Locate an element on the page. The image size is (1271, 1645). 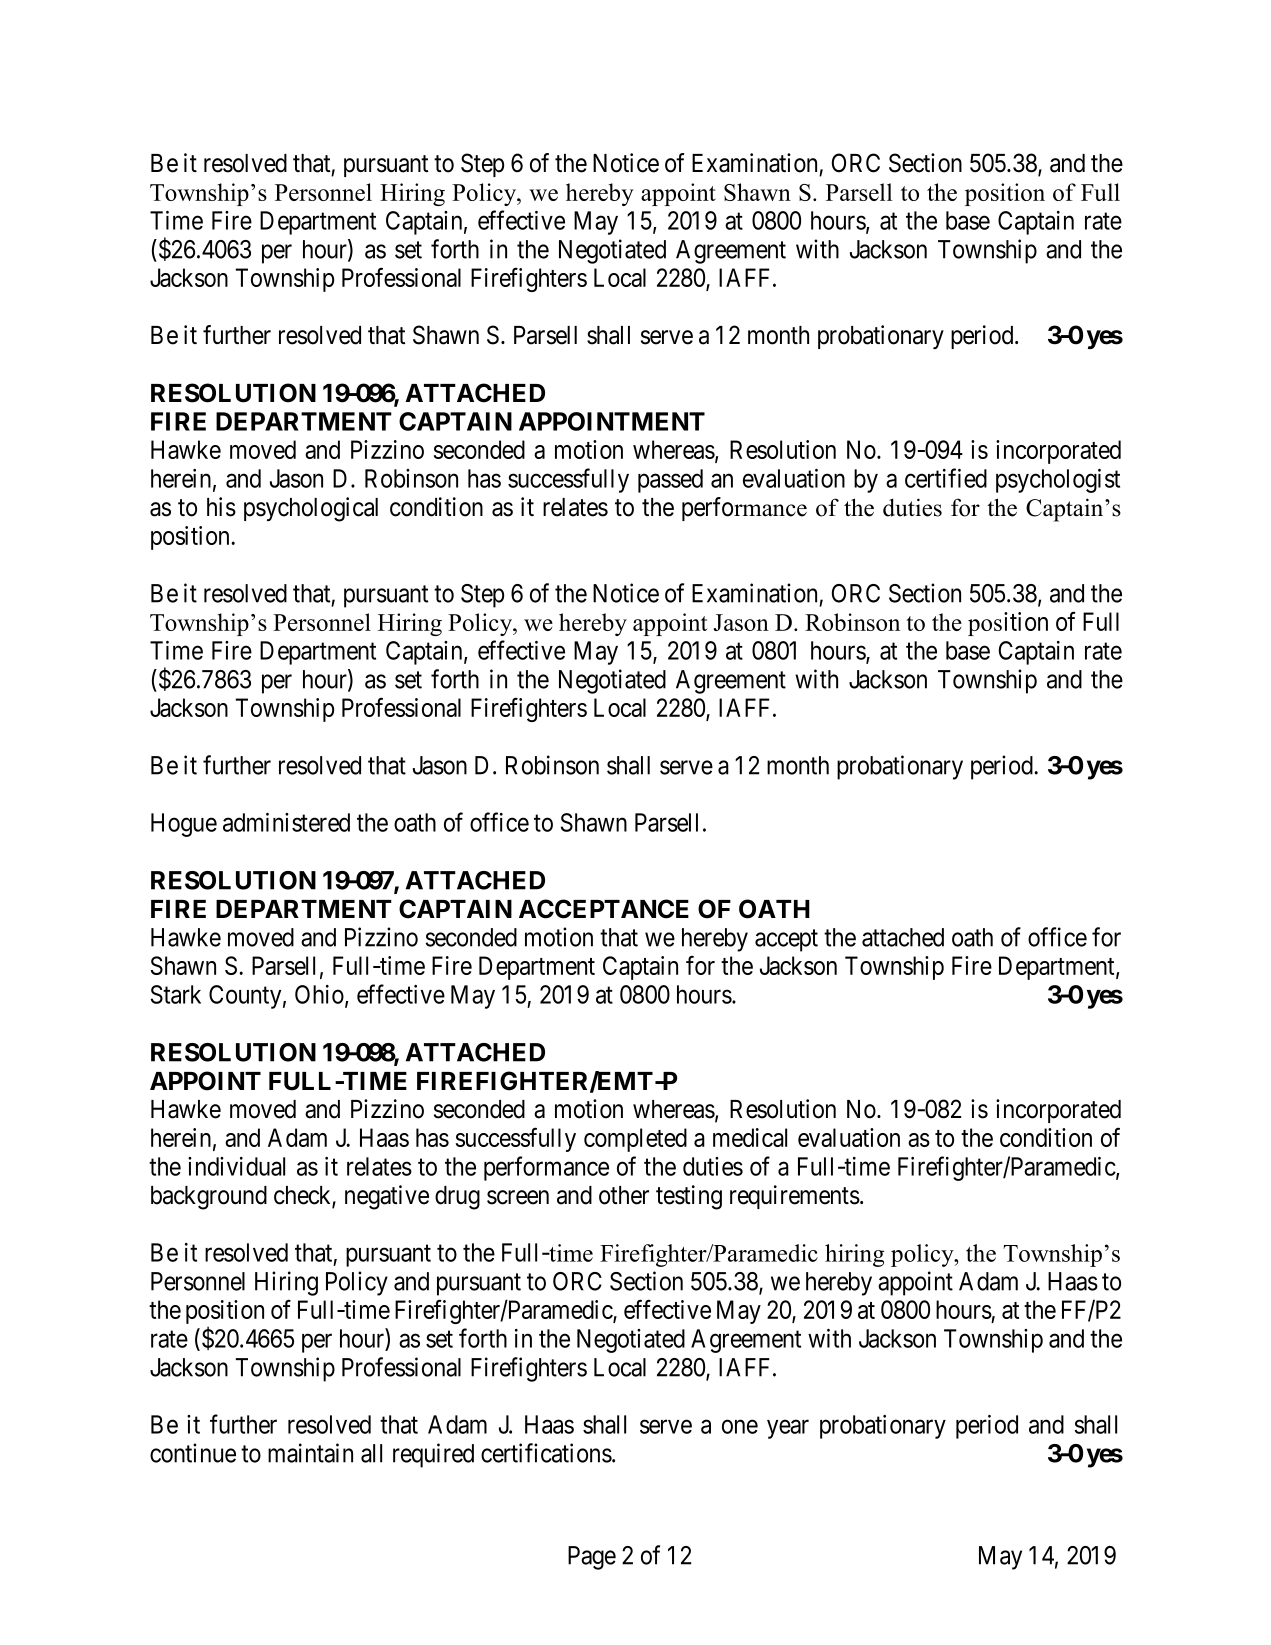
Ohio is located at coordinates (320, 995).
